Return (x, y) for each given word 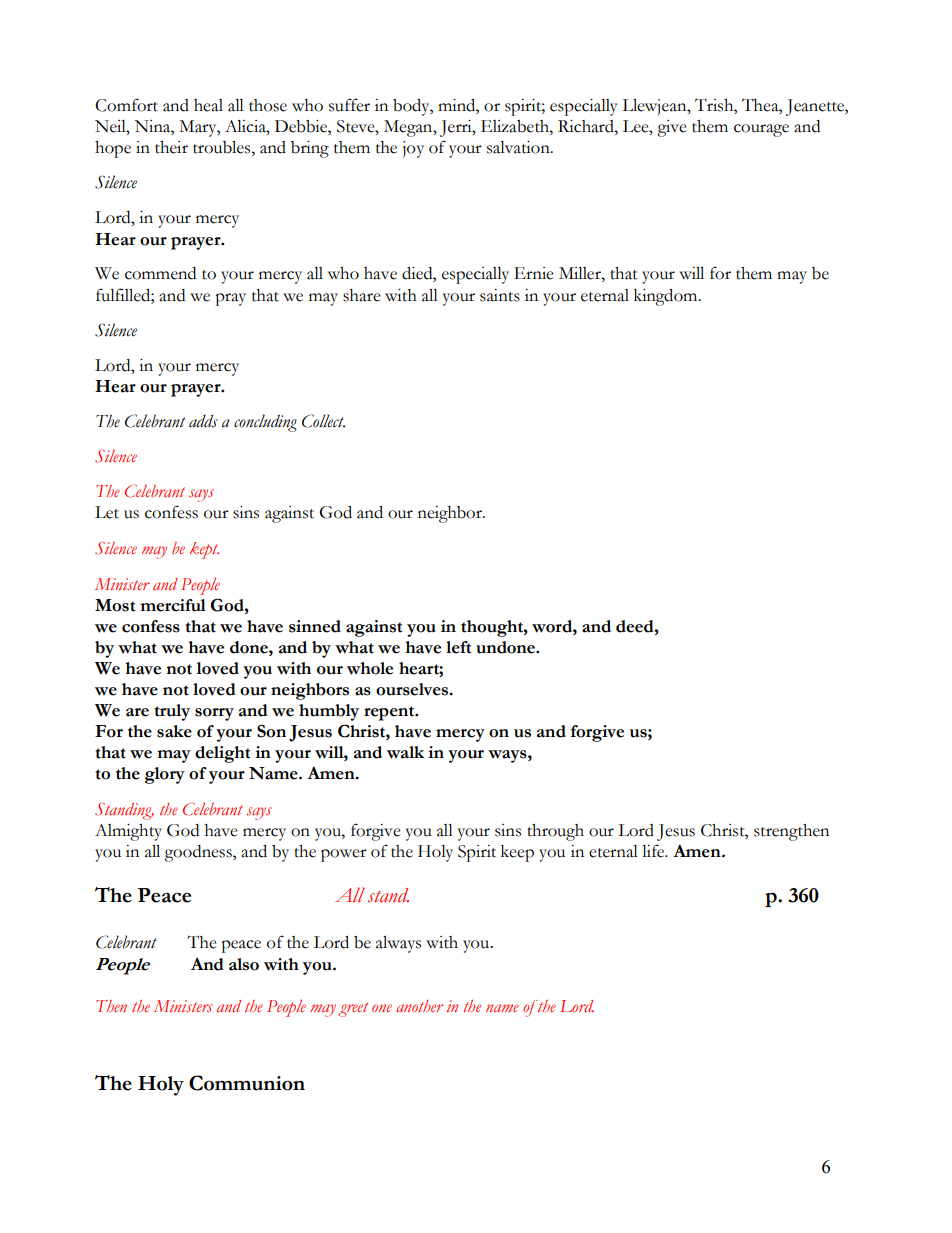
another (419, 1006)
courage (761, 130)
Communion (247, 1083)
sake (174, 731)
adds (203, 421)
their (171, 147)
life (654, 851)
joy (413, 149)
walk (405, 752)
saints (500, 295)
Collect (323, 421)
